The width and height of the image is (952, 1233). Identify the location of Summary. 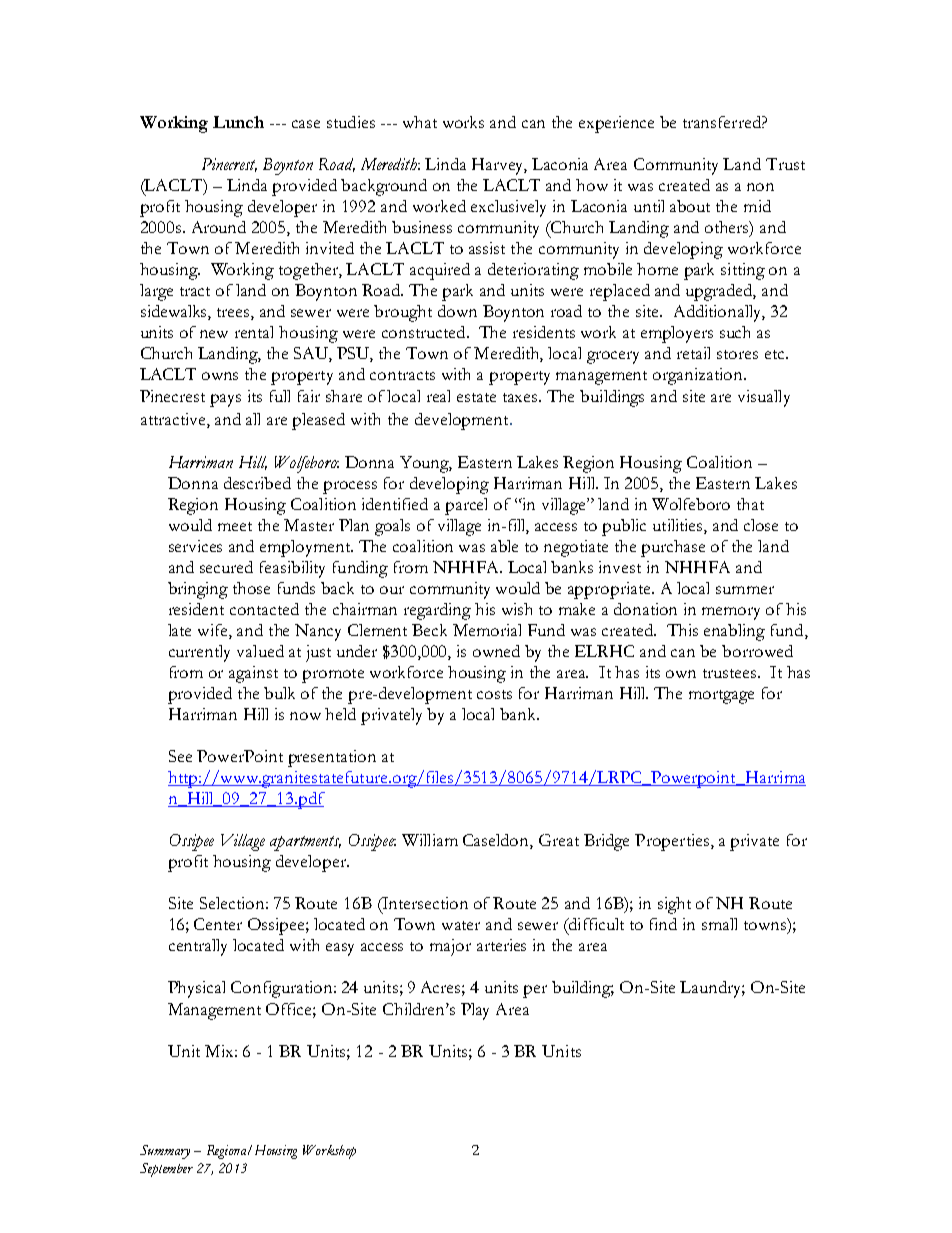
(165, 1152).
